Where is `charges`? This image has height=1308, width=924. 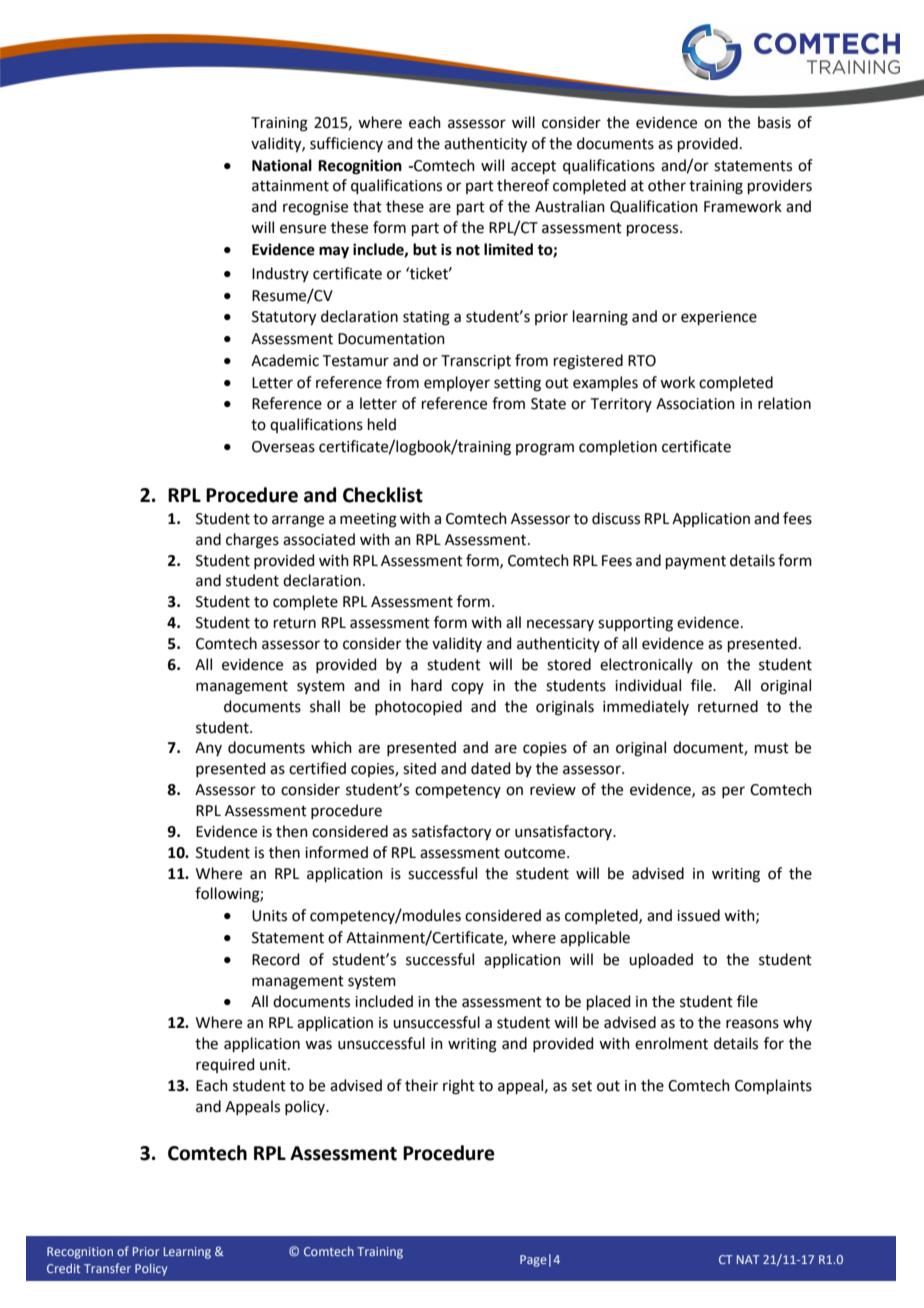 charges is located at coordinates (252, 541).
